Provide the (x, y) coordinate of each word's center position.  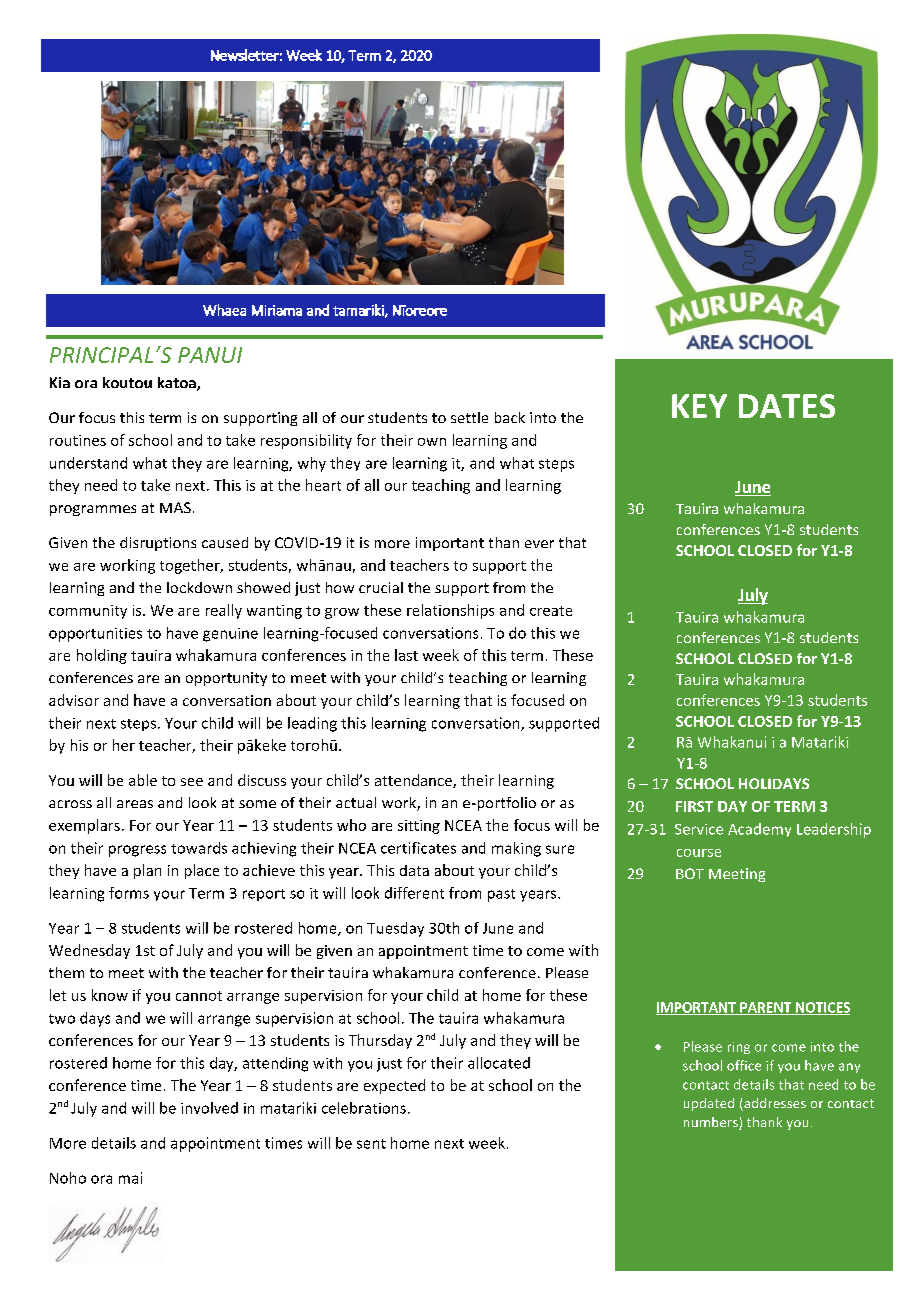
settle (469, 417)
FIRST (694, 806)
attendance (414, 781)
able (143, 780)
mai (130, 1178)
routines (78, 440)
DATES (787, 406)
